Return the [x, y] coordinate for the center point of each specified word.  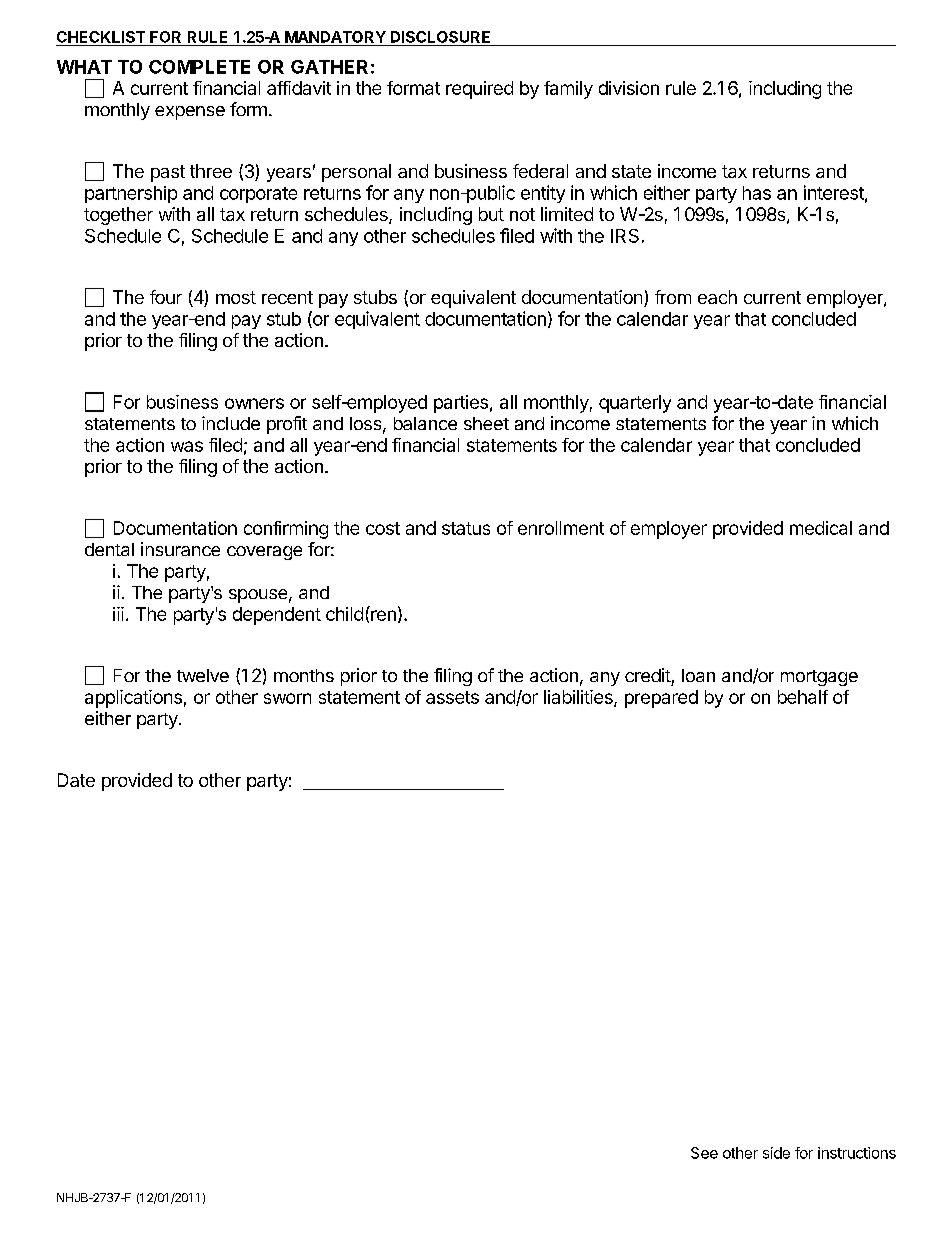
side [776, 1153]
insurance [180, 549]
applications [133, 699]
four [166, 297]
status [466, 528]
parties [461, 404]
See [704, 1153]
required [479, 90]
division [629, 88]
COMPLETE [199, 67]
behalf [803, 697]
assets [452, 697]
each [717, 297]
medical [821, 528]
